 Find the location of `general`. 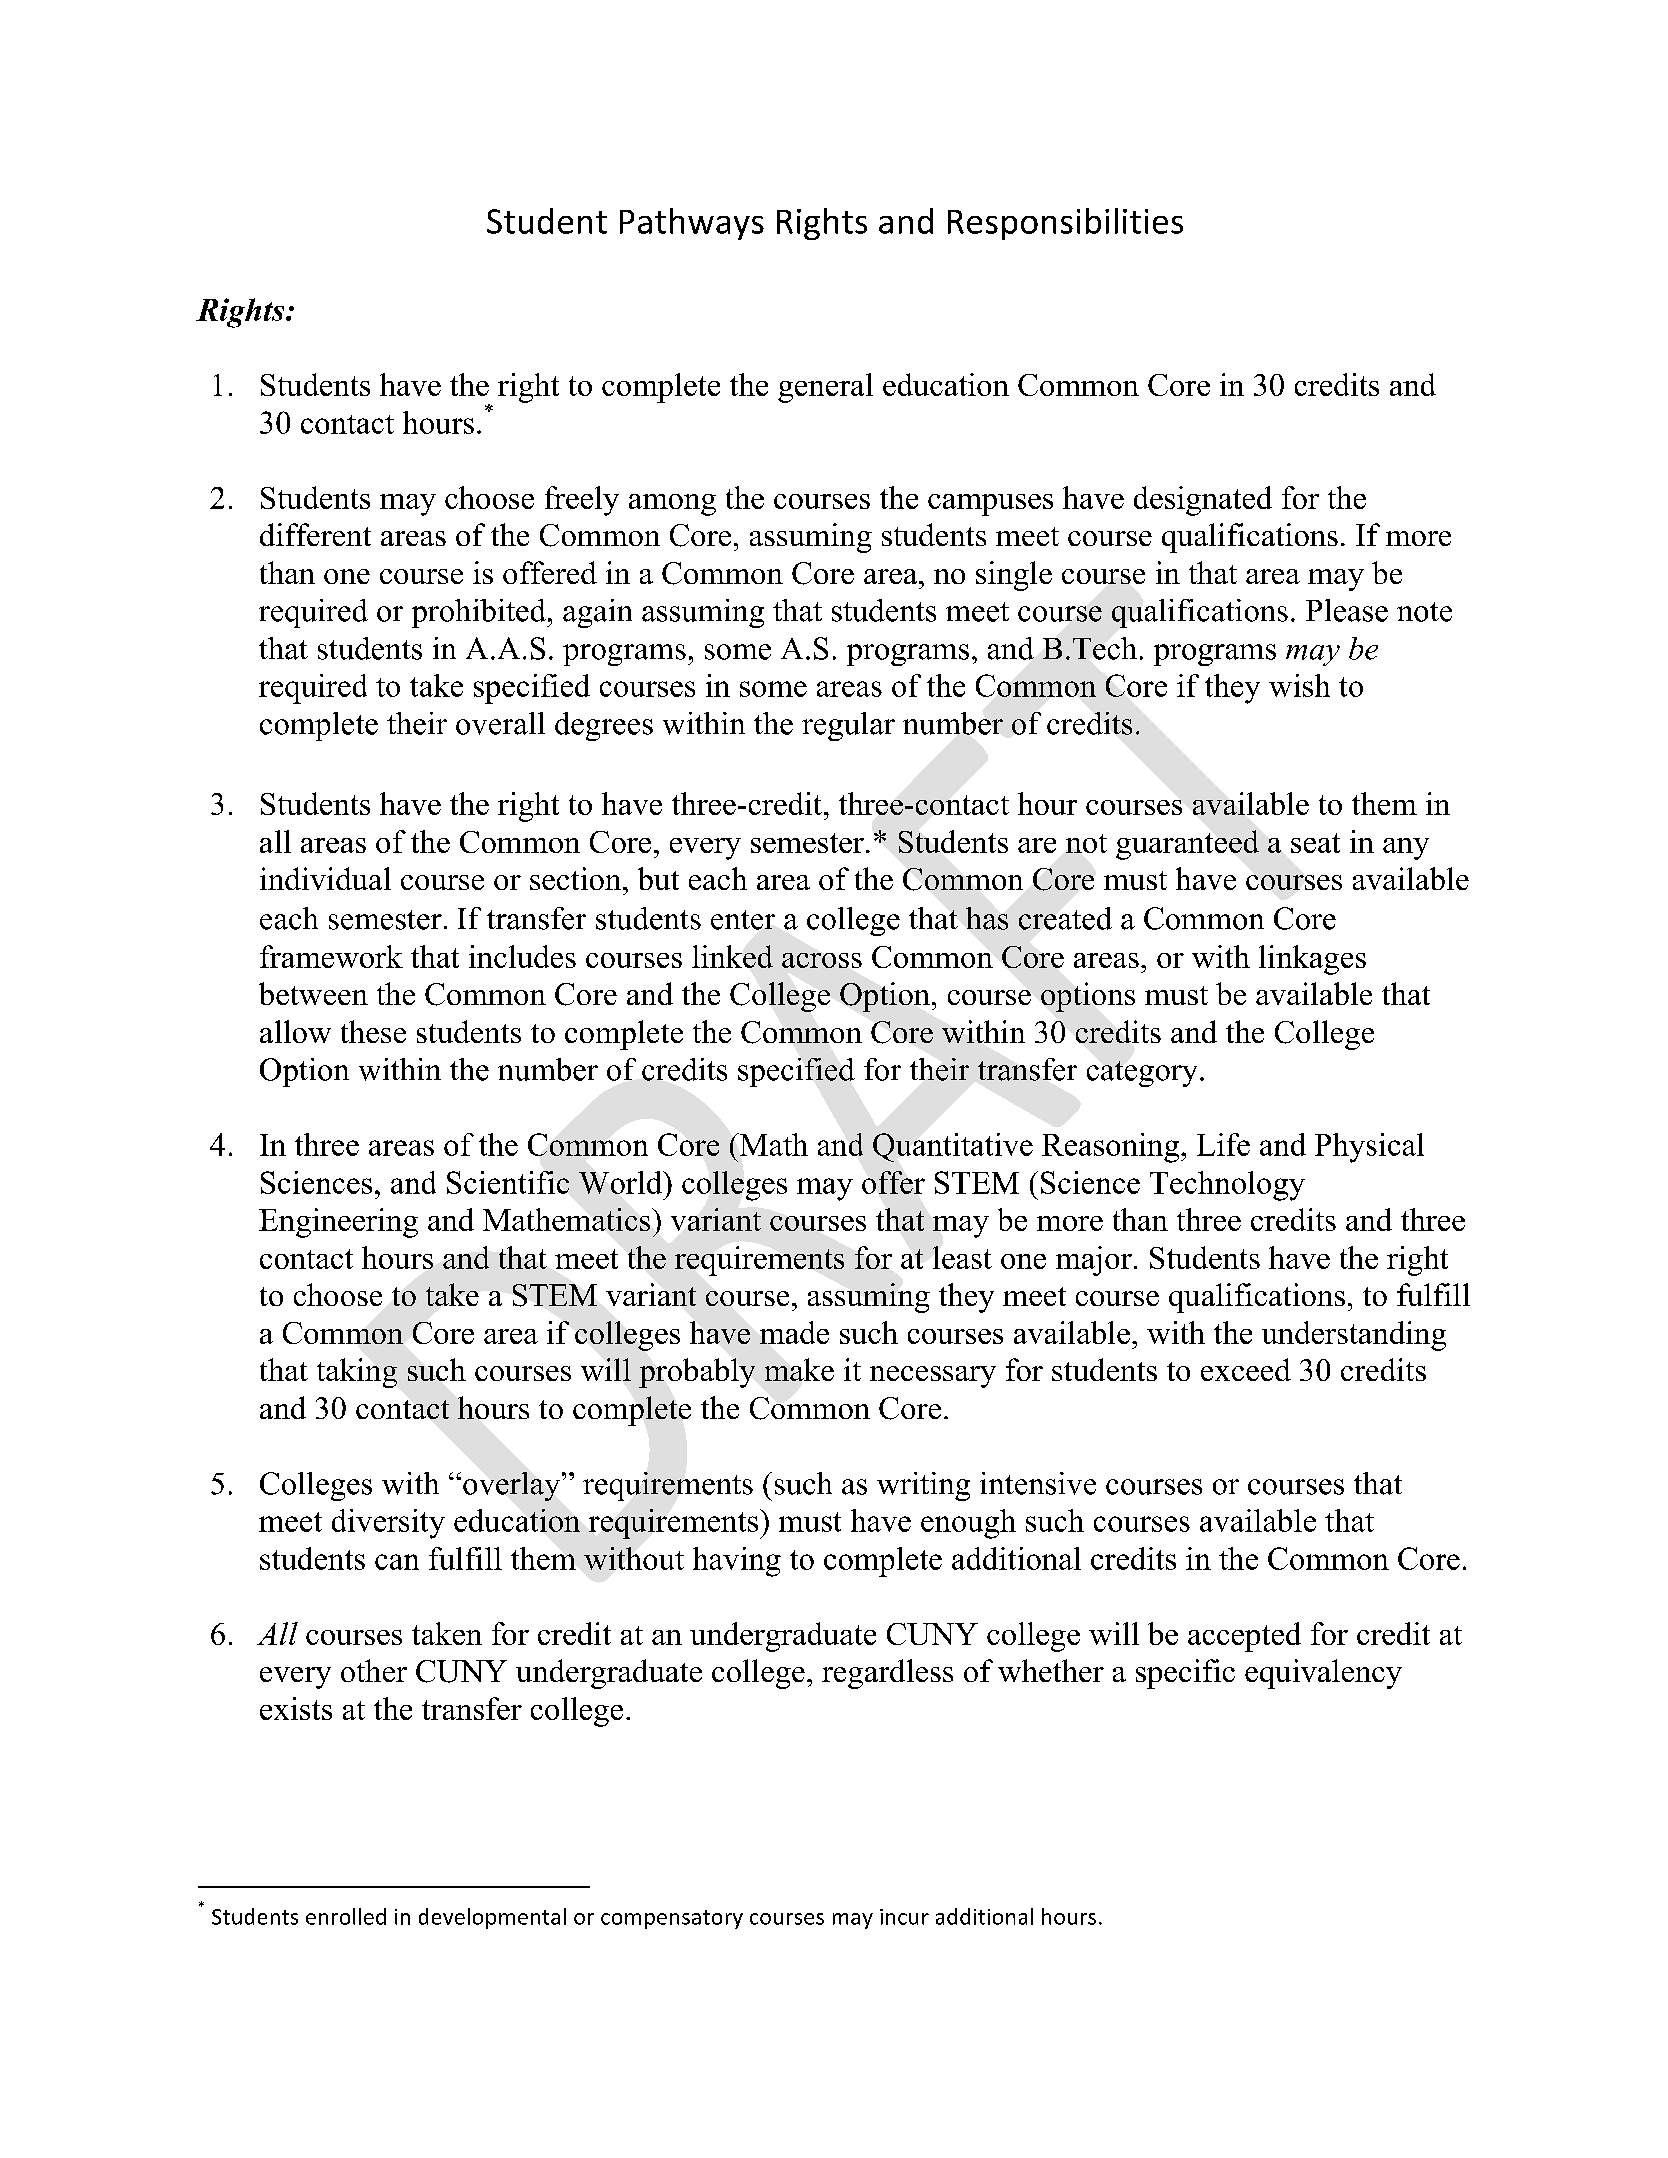

general is located at coordinates (825, 388).
